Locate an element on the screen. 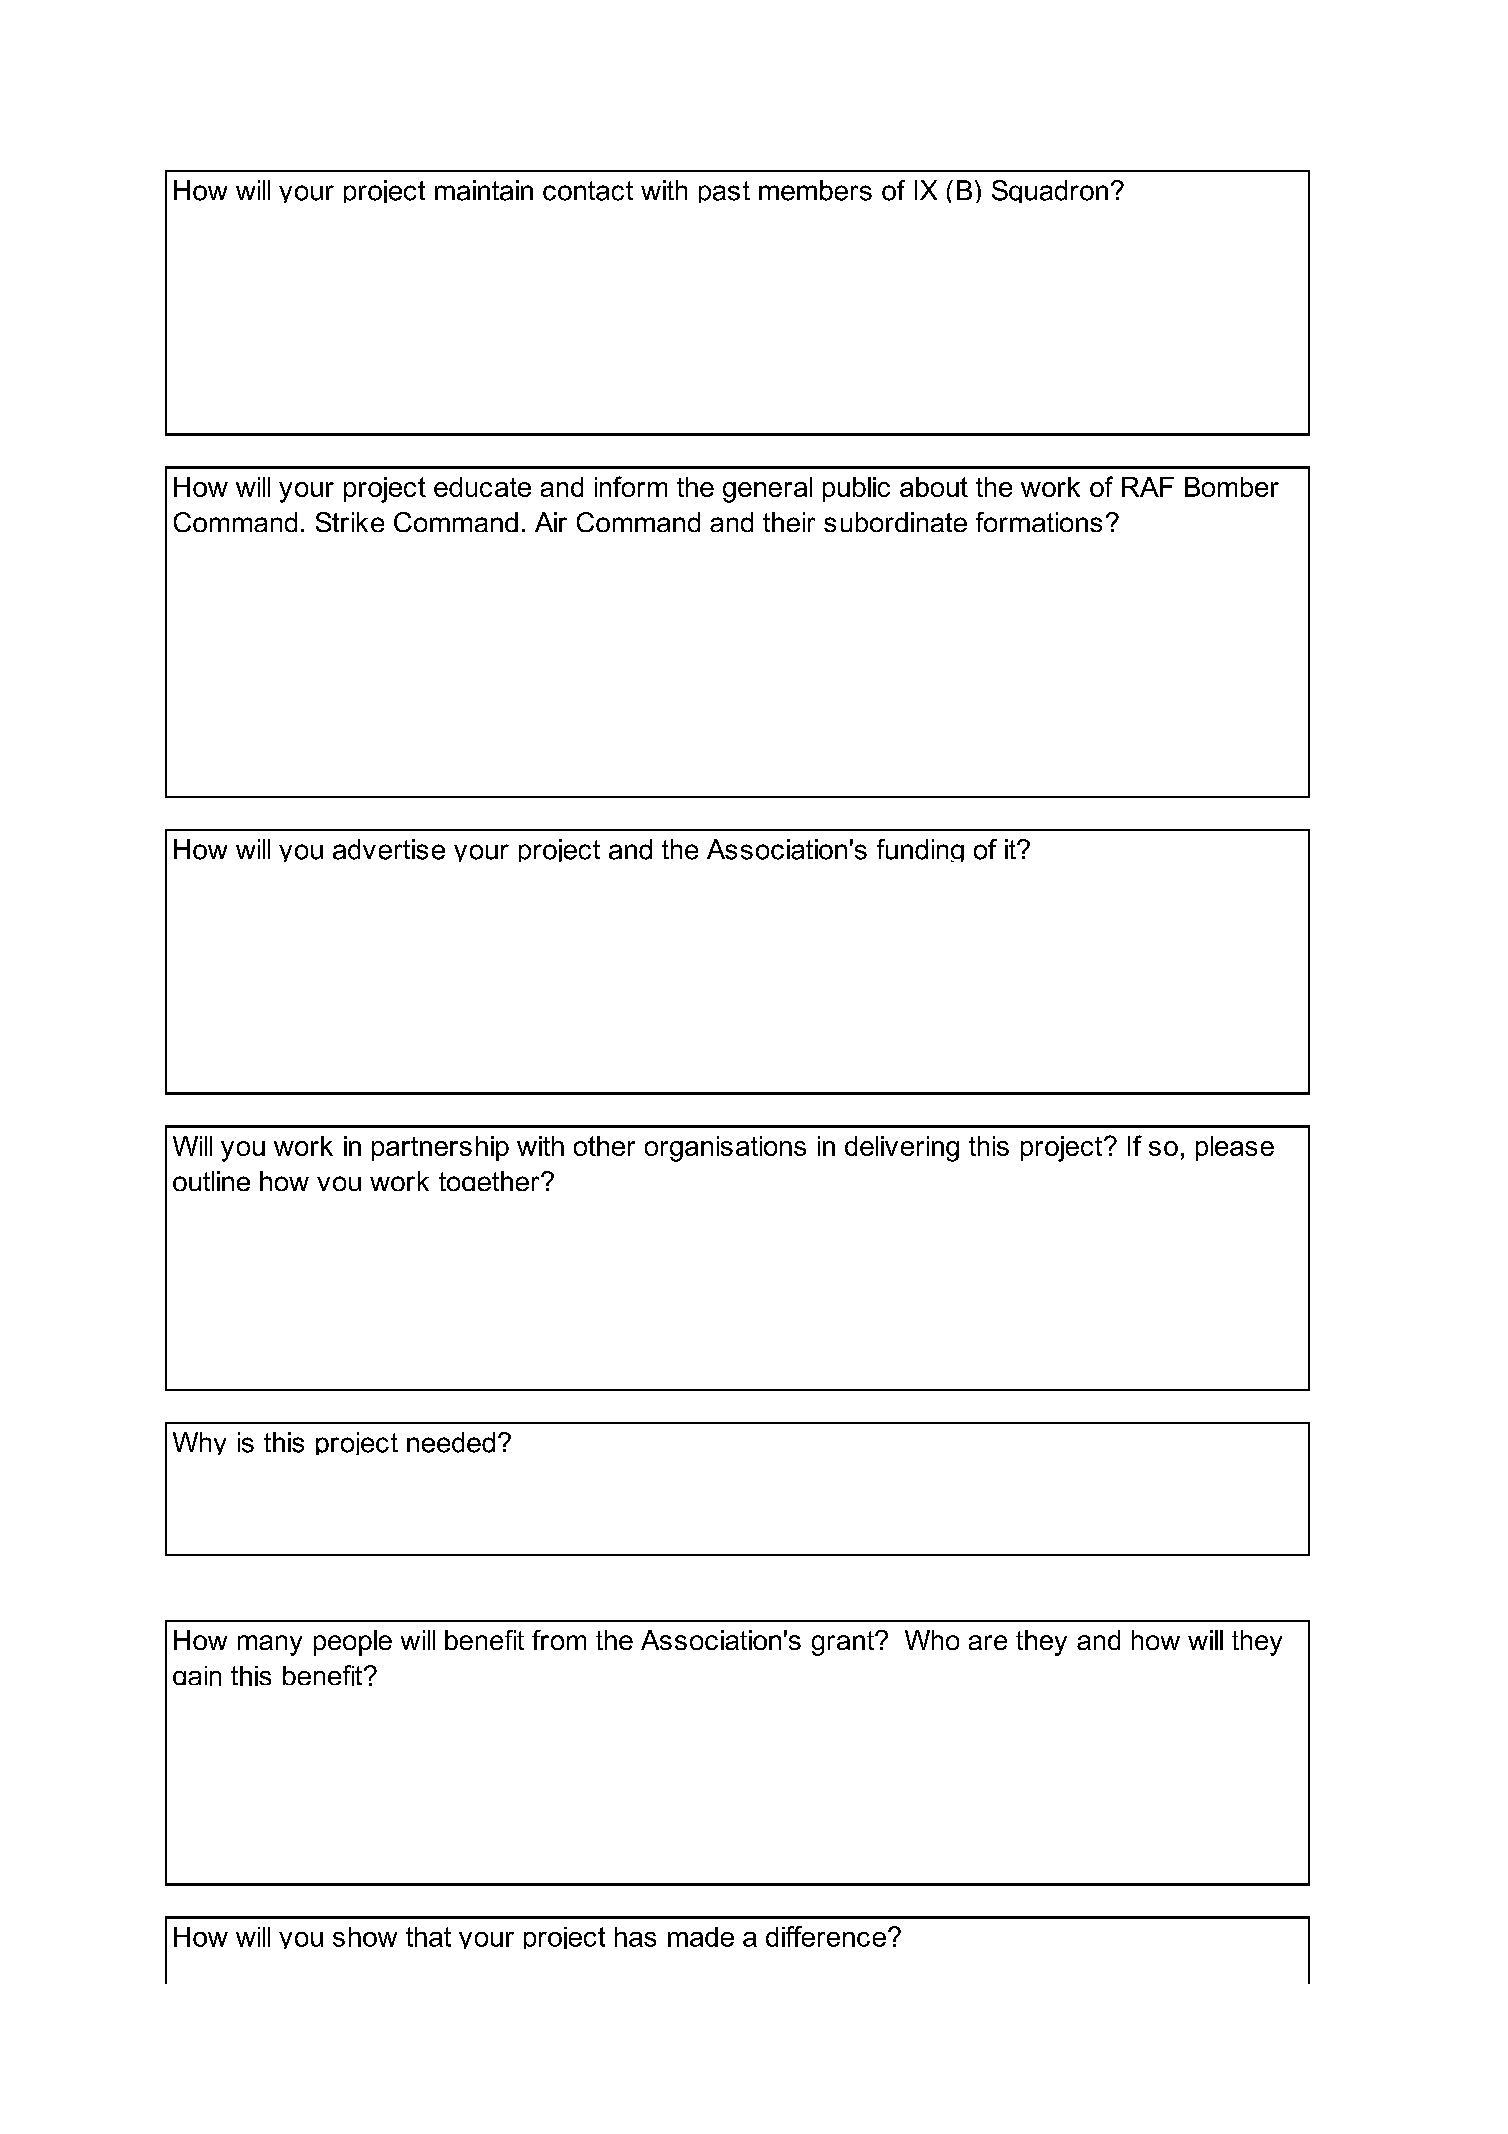  advertise is located at coordinates (389, 849).
